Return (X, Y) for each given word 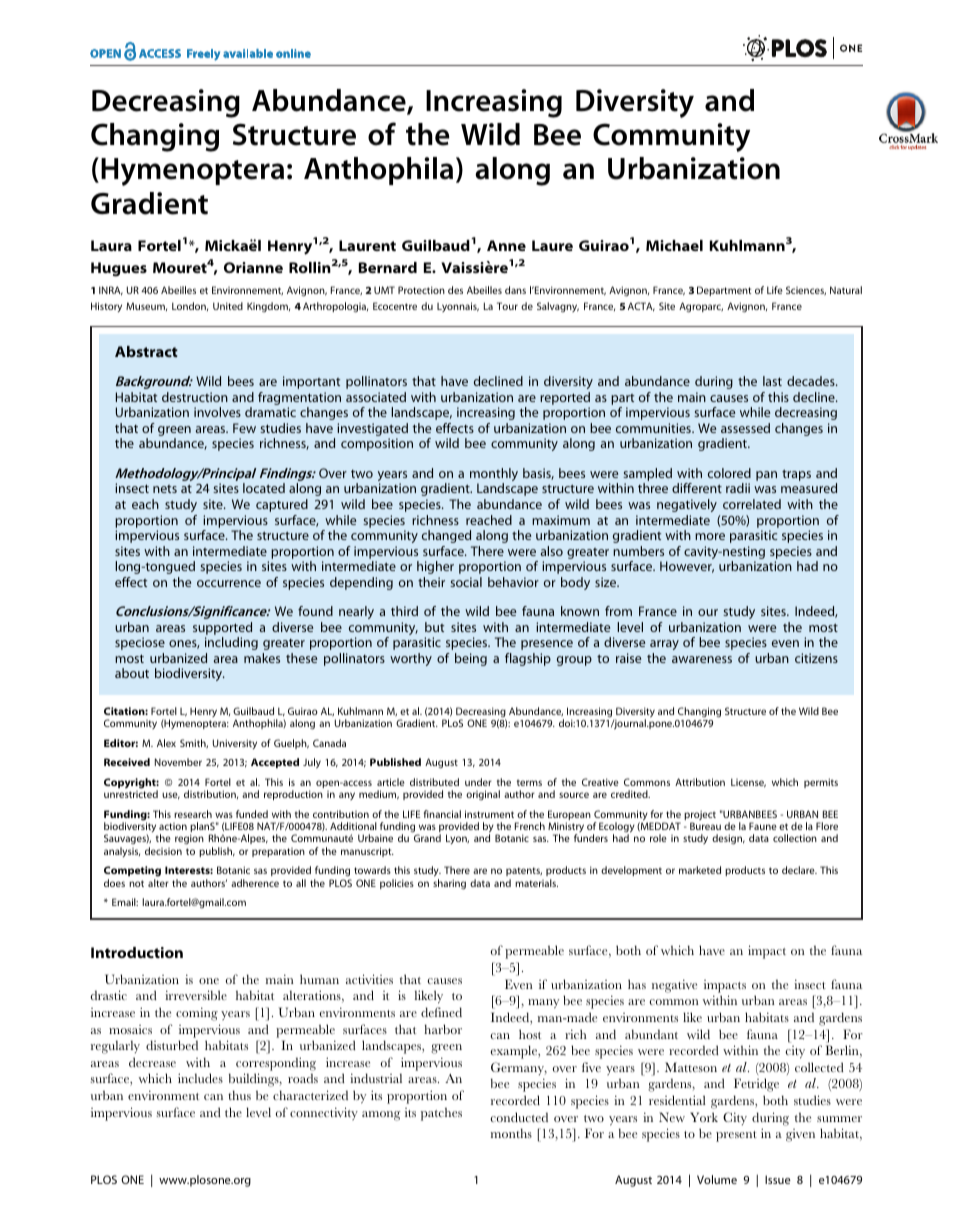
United (228, 306)
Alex (166, 743)
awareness (702, 659)
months (511, 1133)
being (471, 659)
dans (515, 290)
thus (239, 1095)
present (736, 1136)
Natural (846, 290)
